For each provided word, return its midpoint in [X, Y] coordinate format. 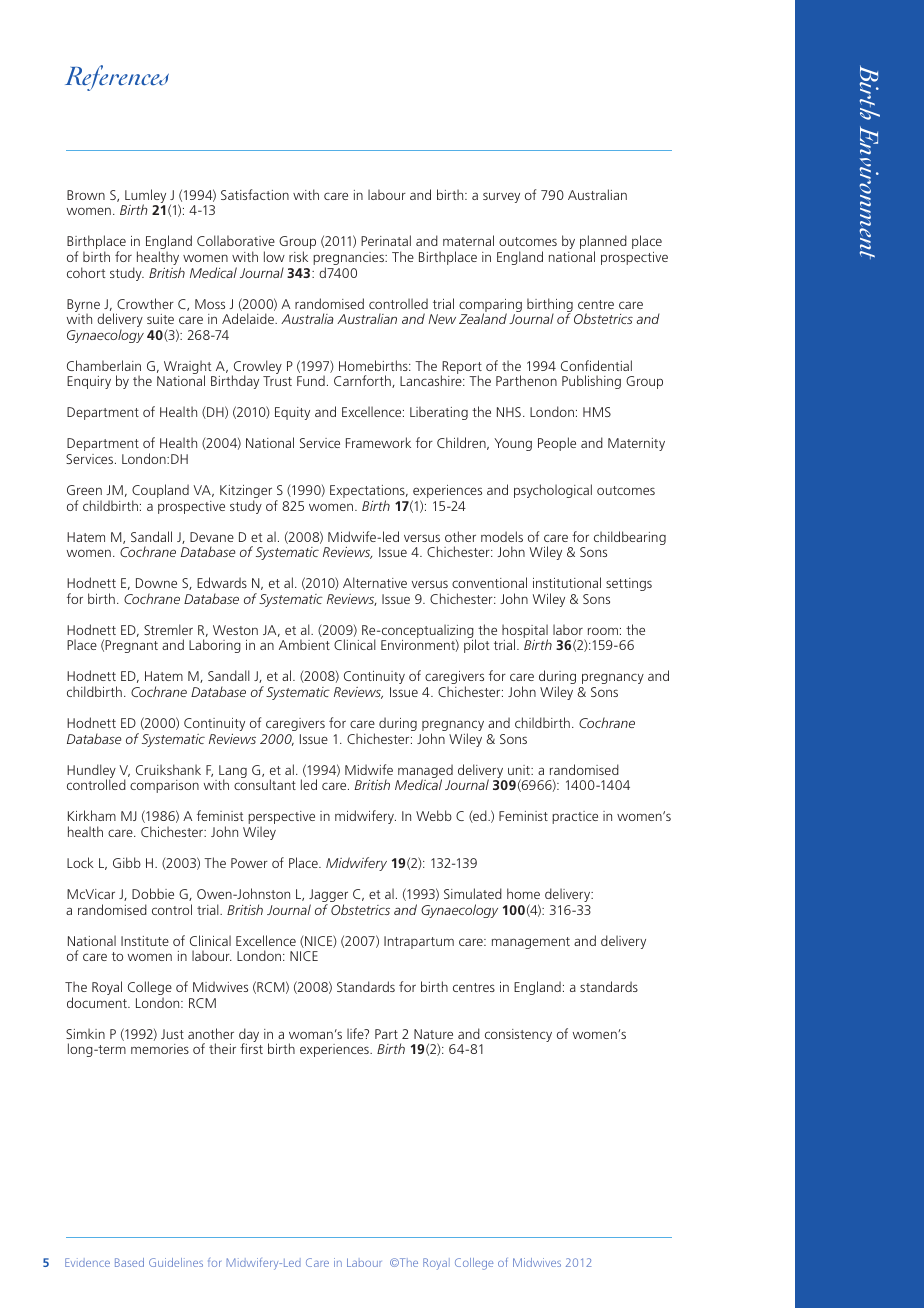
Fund [311, 380]
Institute [145, 941]
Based [129, 1262]
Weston [235, 630]
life [356, 1033]
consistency [518, 1035]
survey [501, 197]
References [117, 78]
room [603, 631]
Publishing [591, 382]
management [531, 943]
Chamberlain [104, 365]
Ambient [304, 644]
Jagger [328, 897]
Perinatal [386, 240]
